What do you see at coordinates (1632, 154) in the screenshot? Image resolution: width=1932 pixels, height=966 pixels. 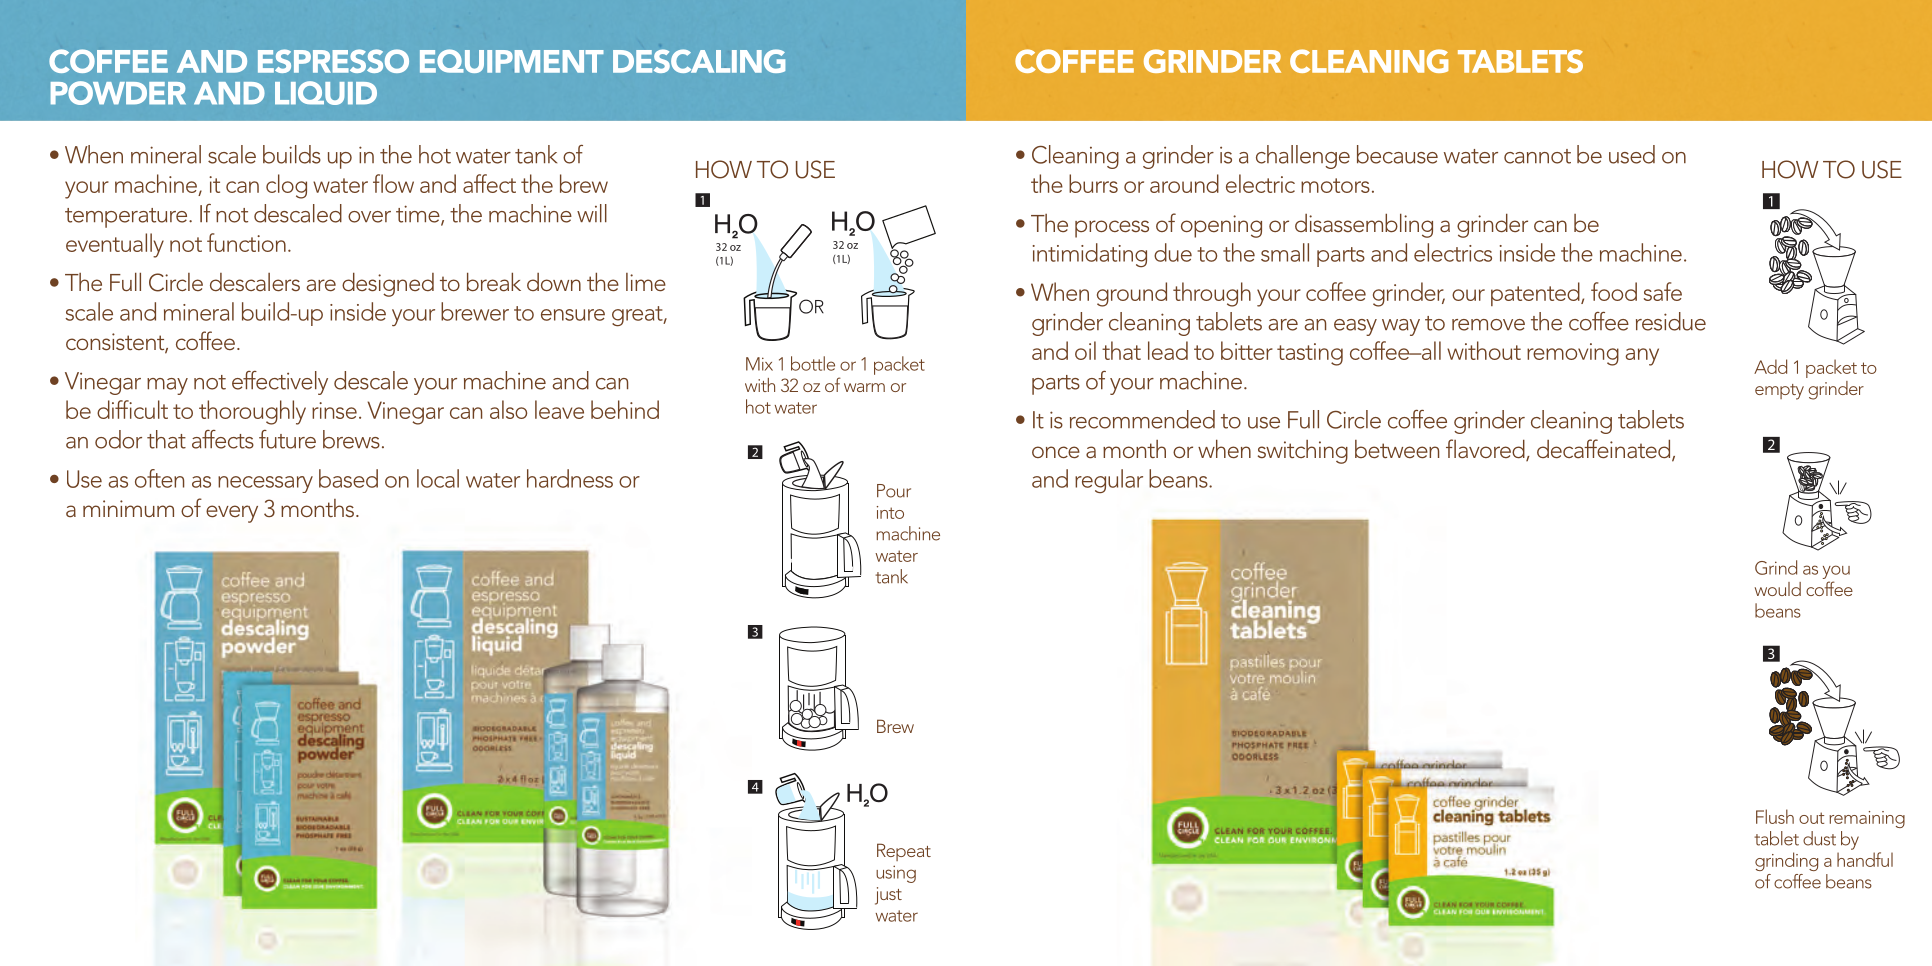 I see `used` at bounding box center [1632, 154].
